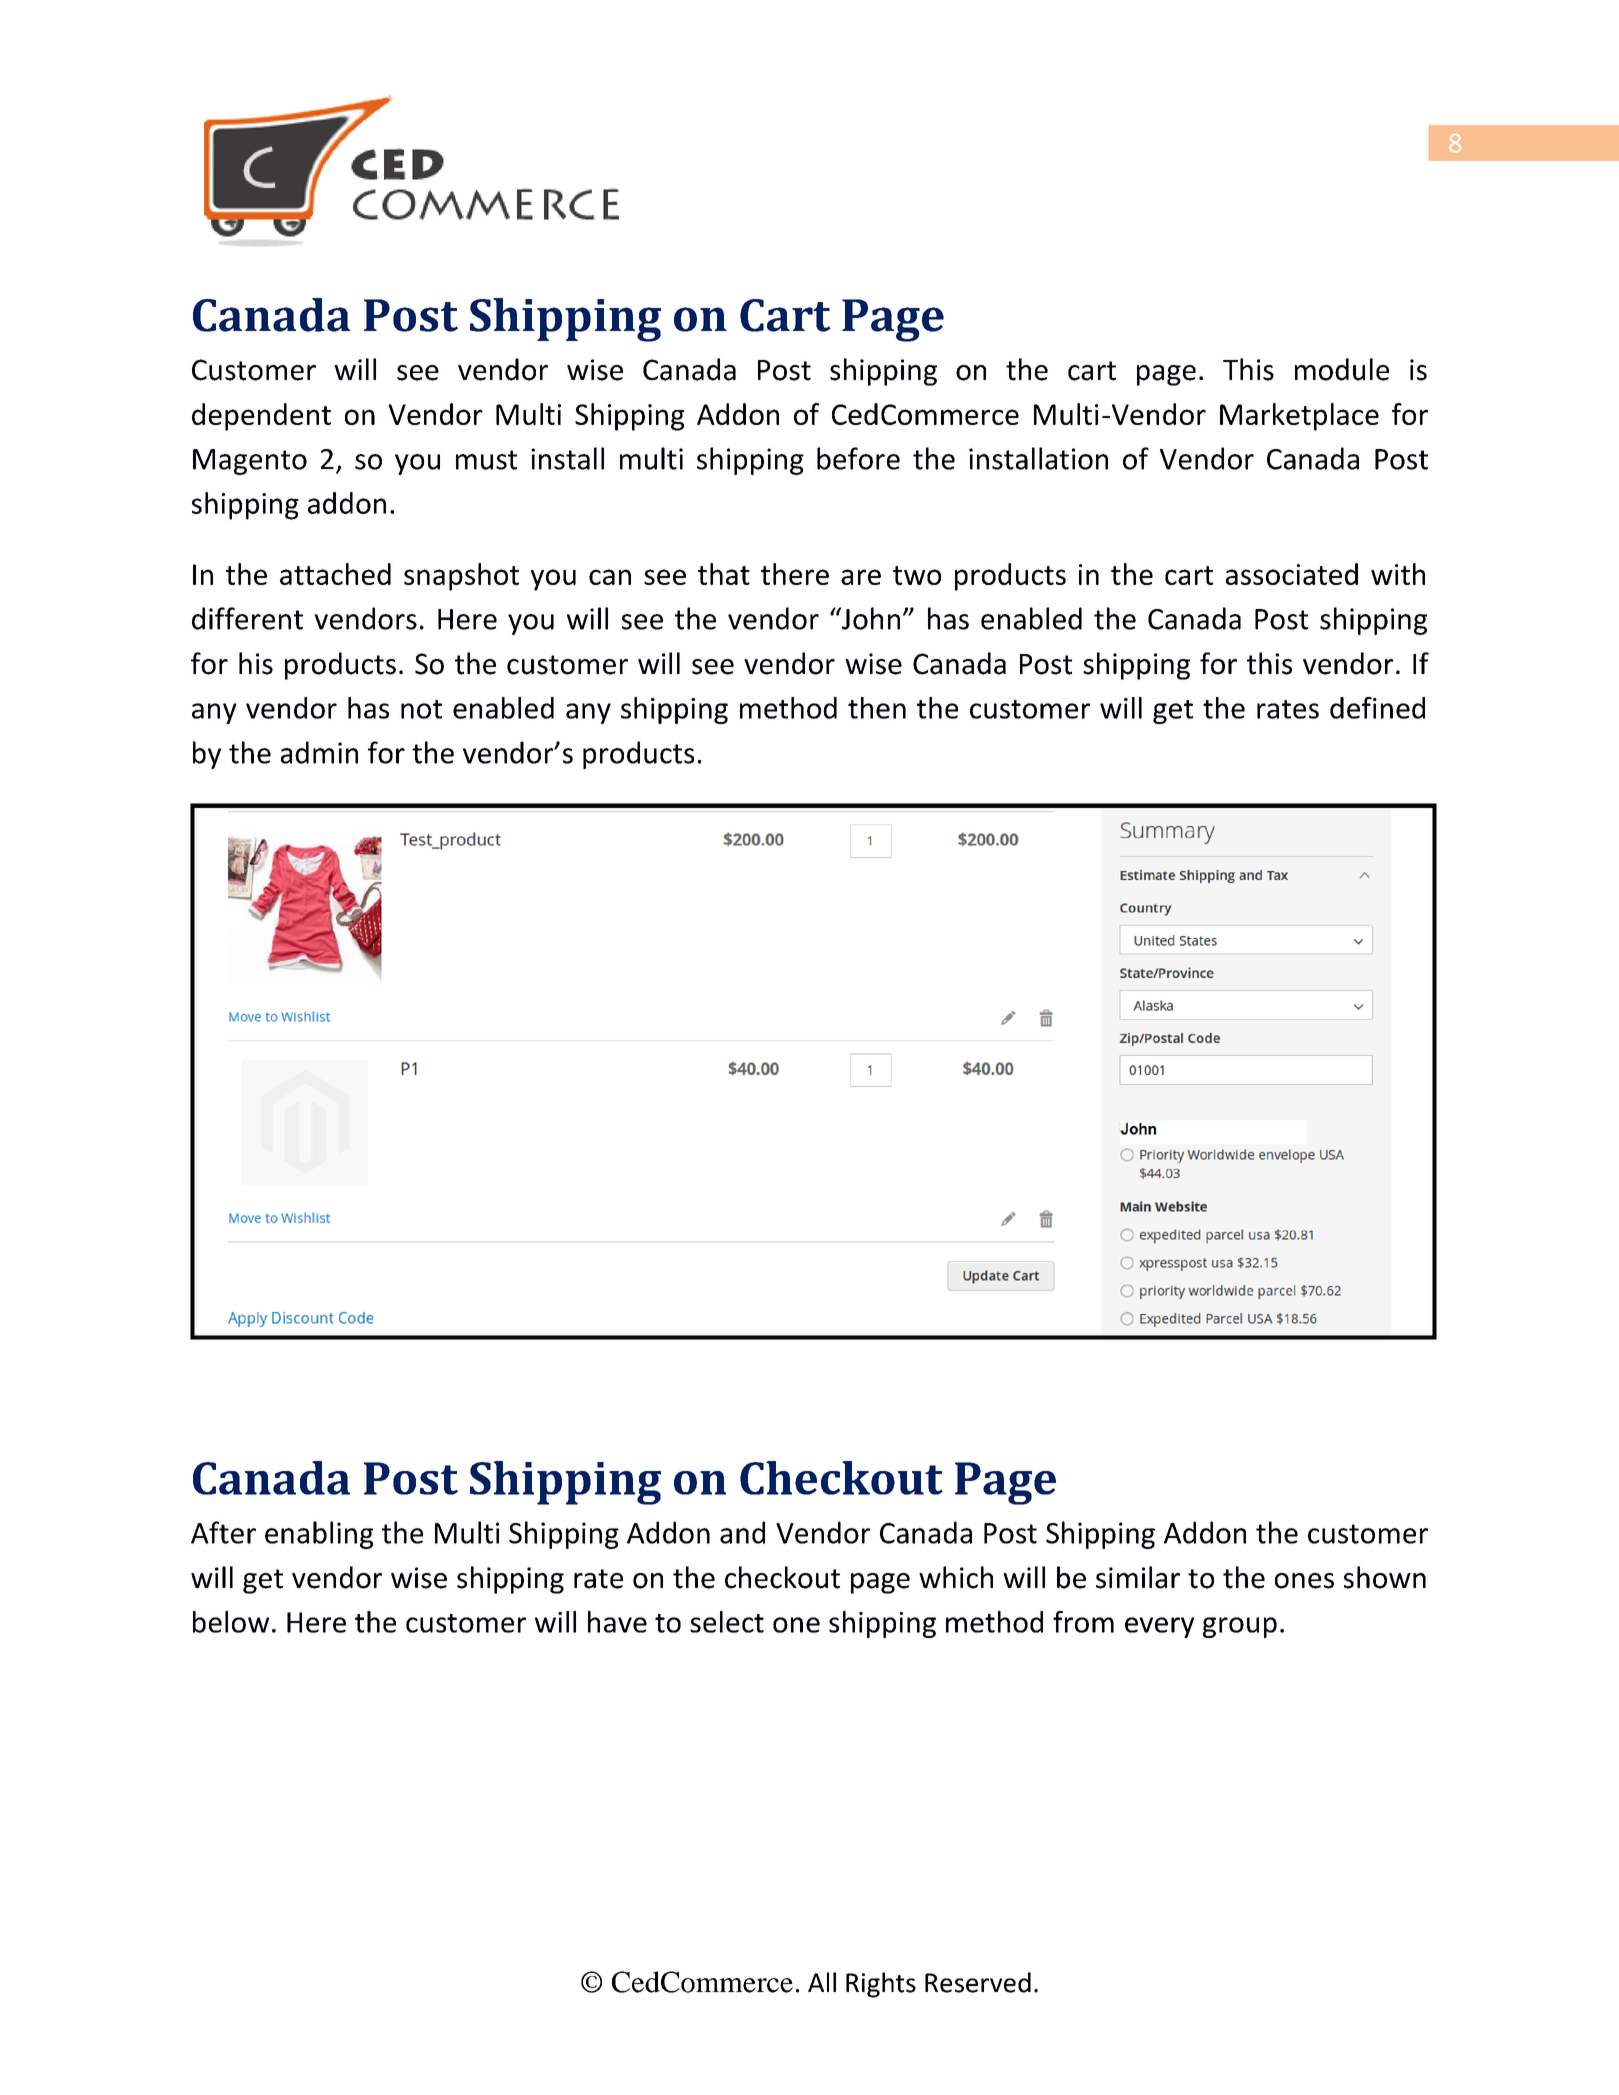  What do you see at coordinates (877, 708) in the screenshot?
I see `then` at bounding box center [877, 708].
